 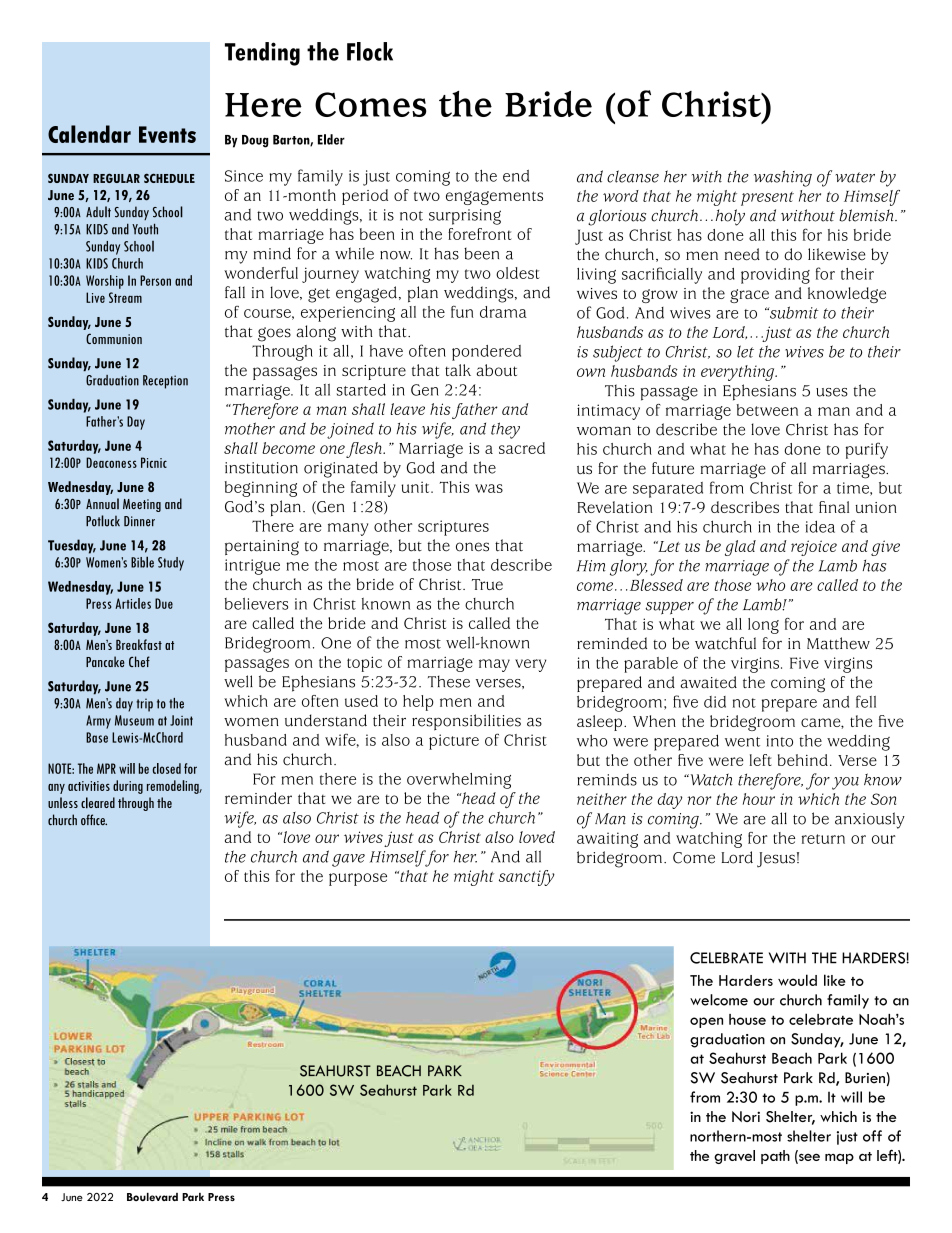 I want to click on True, so click(x=487, y=584).
